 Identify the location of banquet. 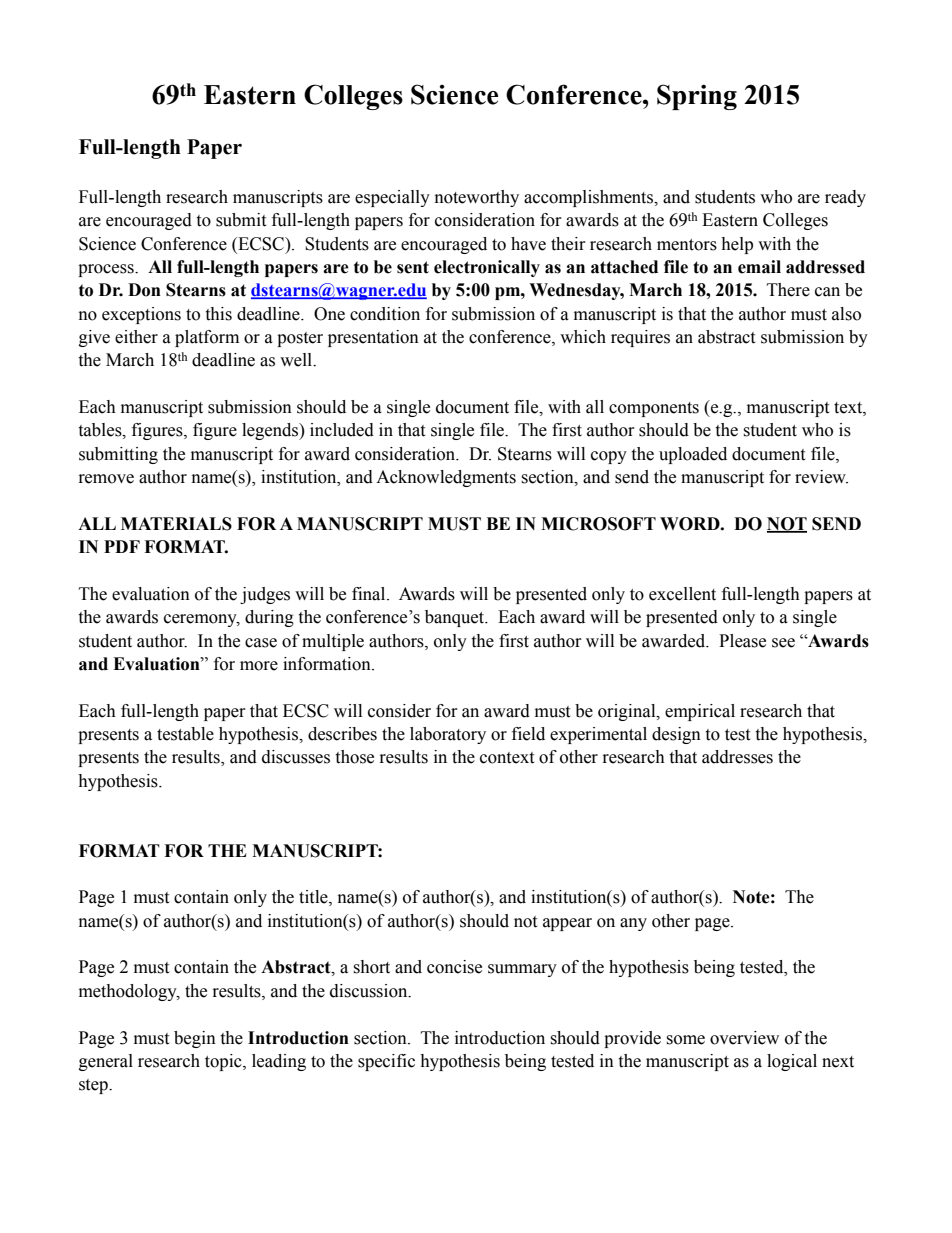
(456, 618).
